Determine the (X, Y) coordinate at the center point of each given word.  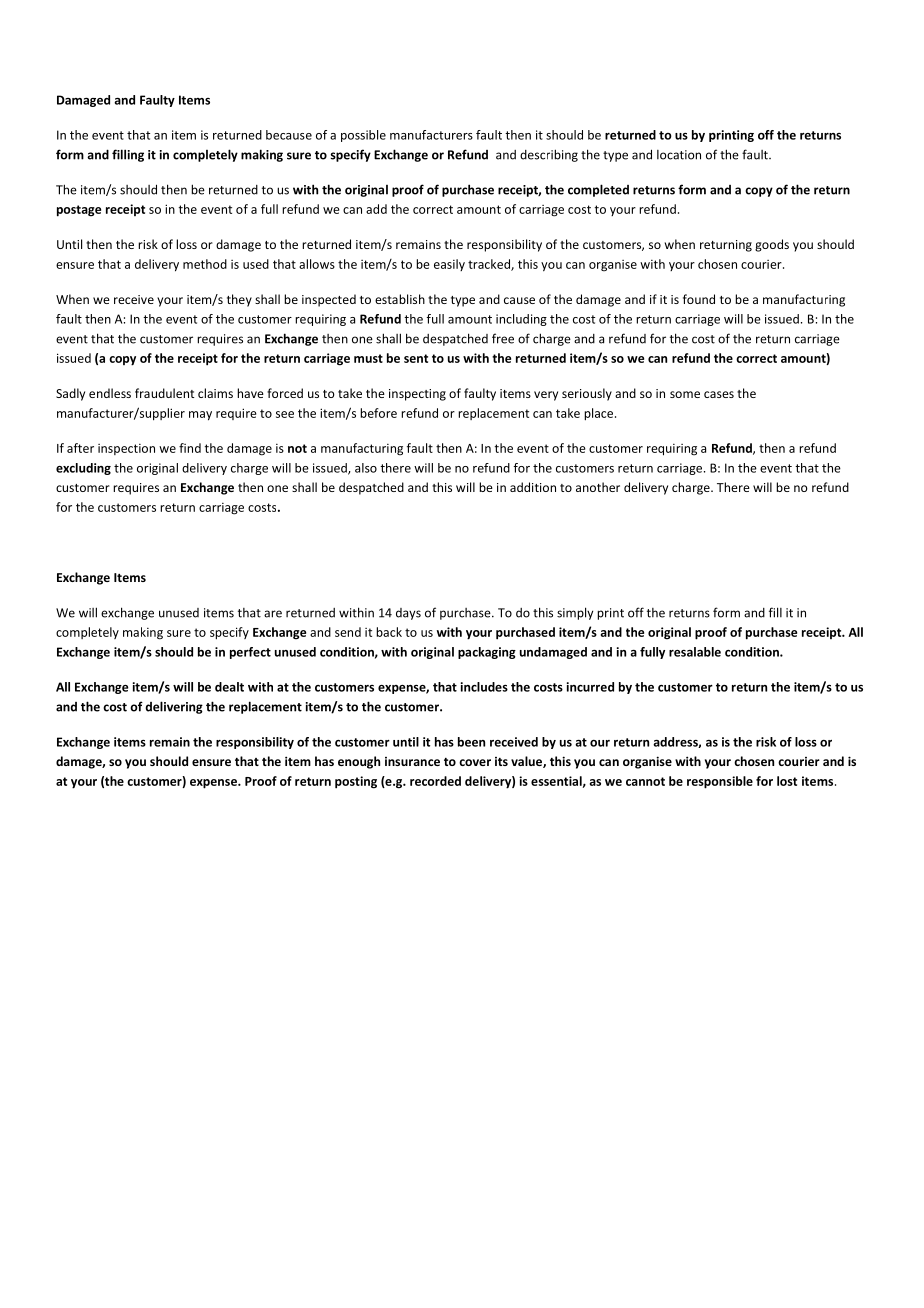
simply (575, 613)
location (679, 155)
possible (363, 136)
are (273, 614)
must (368, 358)
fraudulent (164, 393)
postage (79, 211)
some (685, 394)
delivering (174, 707)
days (408, 614)
